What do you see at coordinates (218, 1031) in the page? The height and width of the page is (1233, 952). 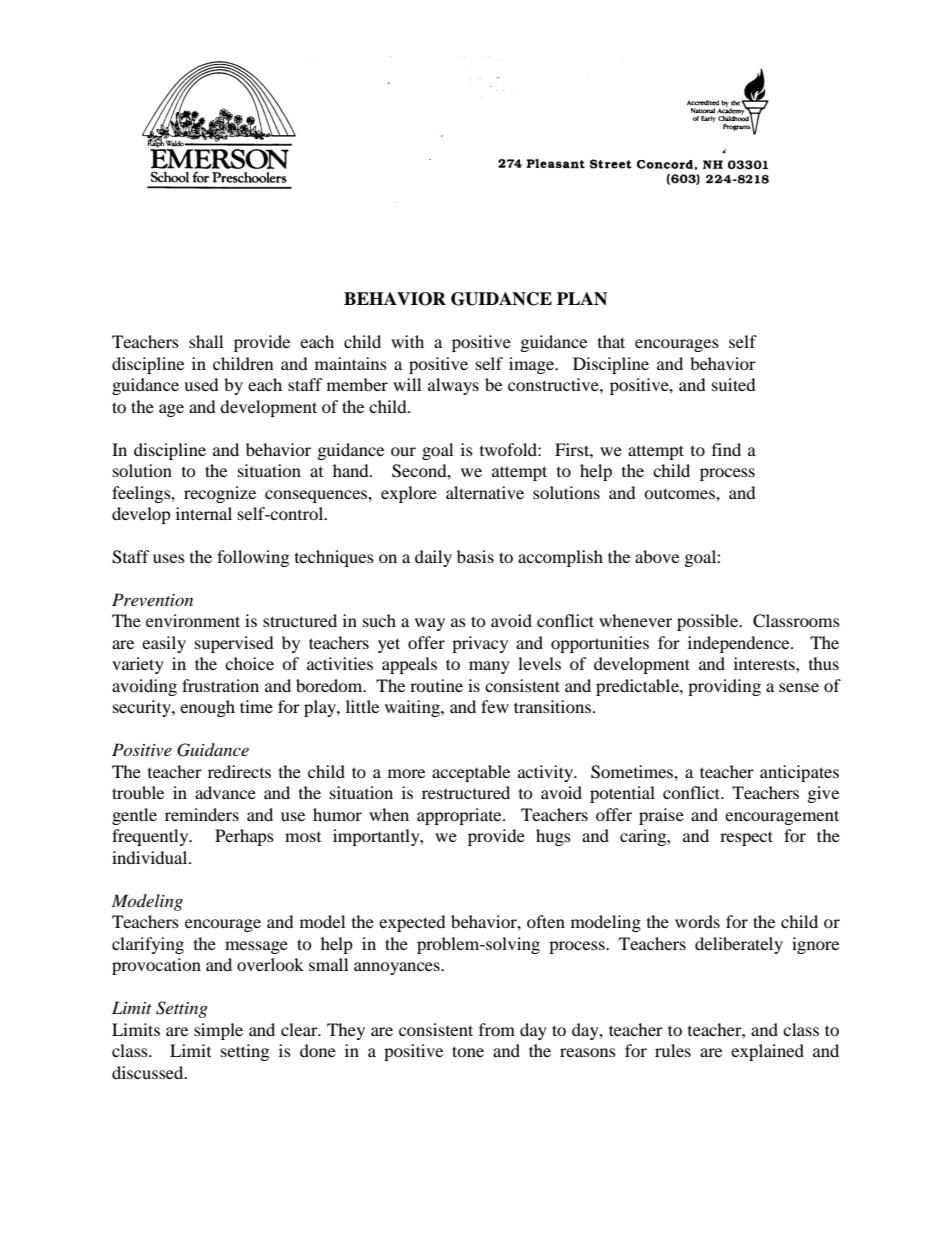 I see `simple` at bounding box center [218, 1031].
